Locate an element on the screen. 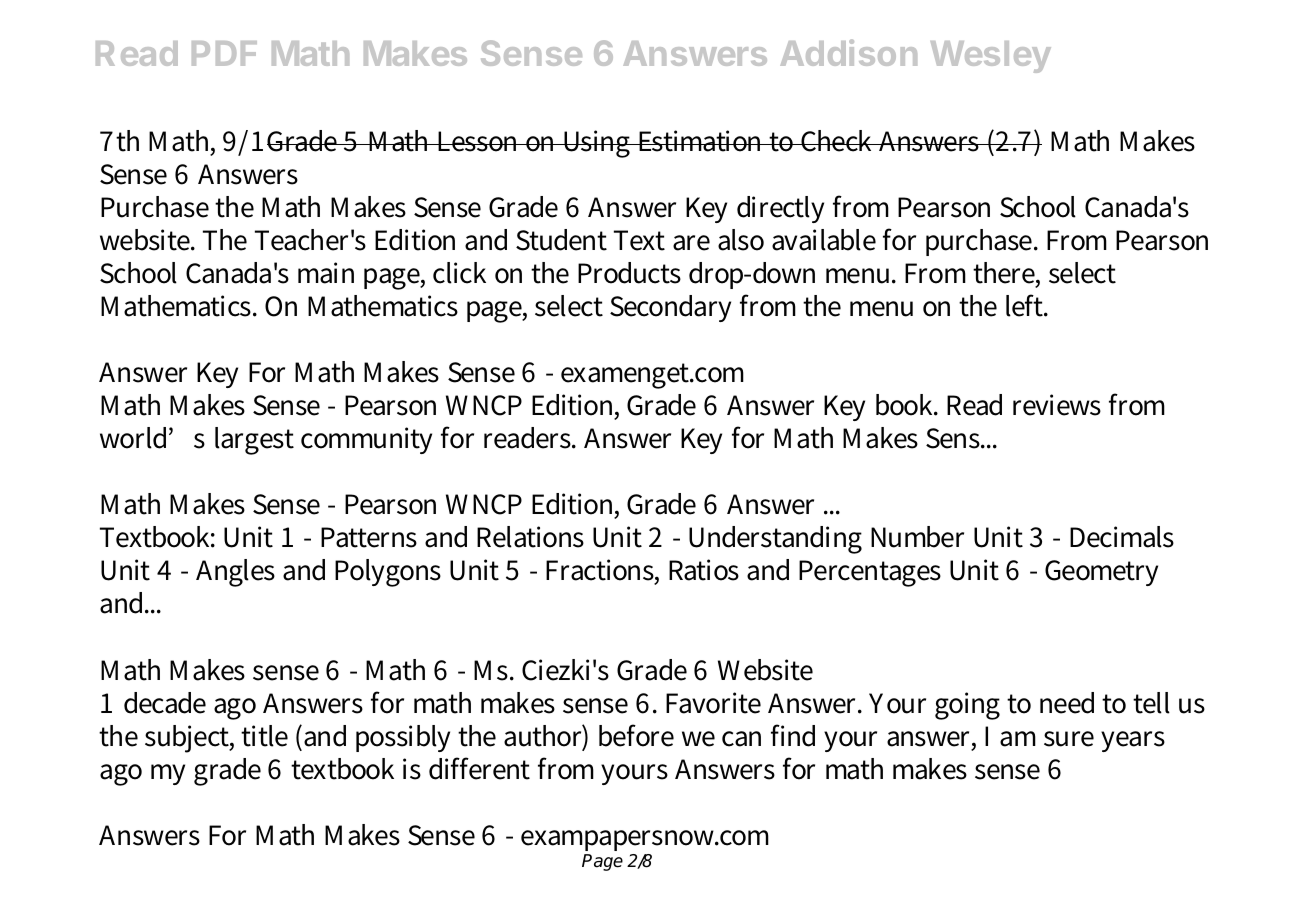  Secondary is located at coordinates (670, 308).
